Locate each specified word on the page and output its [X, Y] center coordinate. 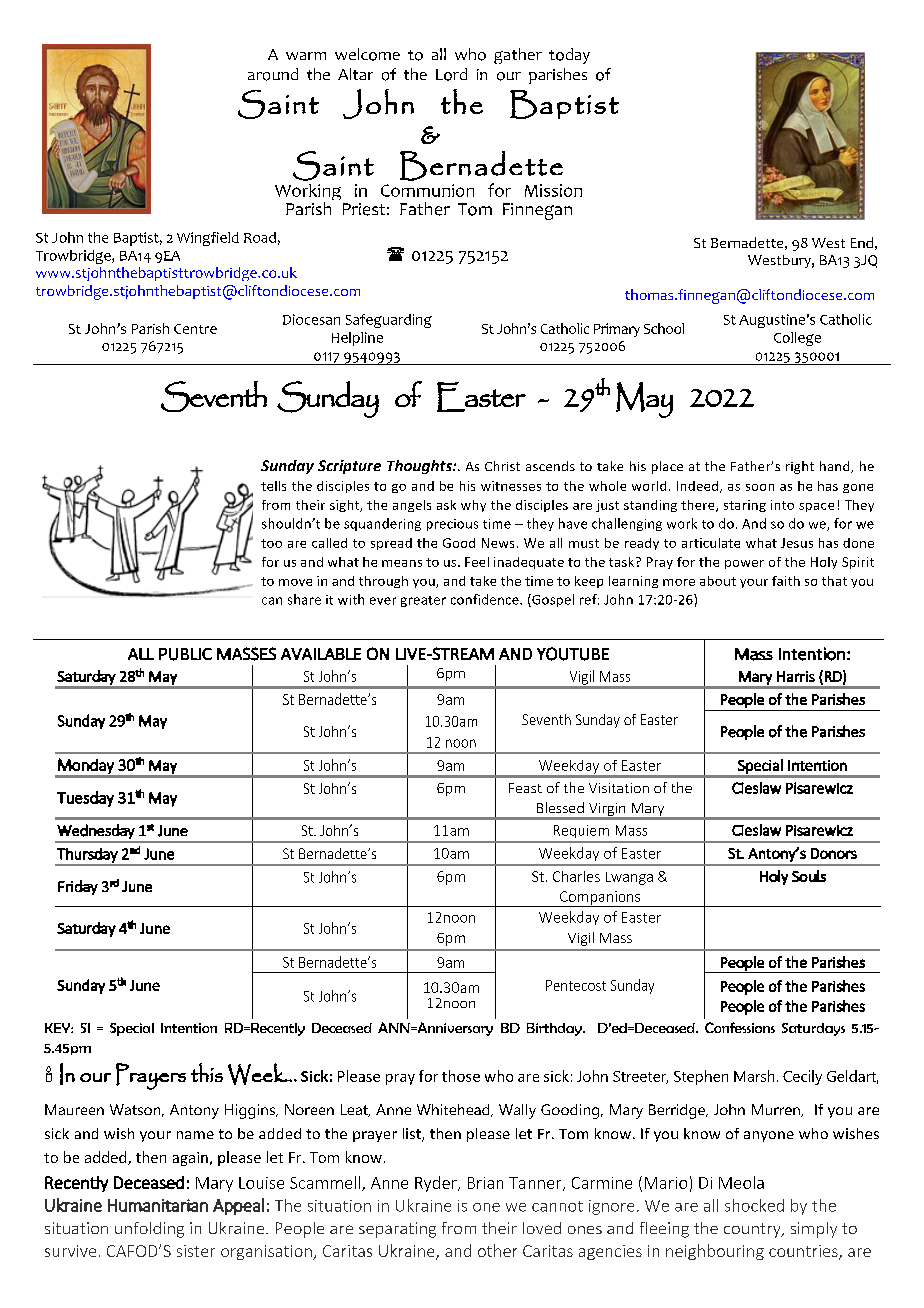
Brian [485, 1183]
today [569, 56]
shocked [754, 1205]
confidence [486, 599]
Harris [796, 676]
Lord [451, 74]
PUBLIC [185, 654]
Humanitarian [158, 1205]
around [273, 74]
